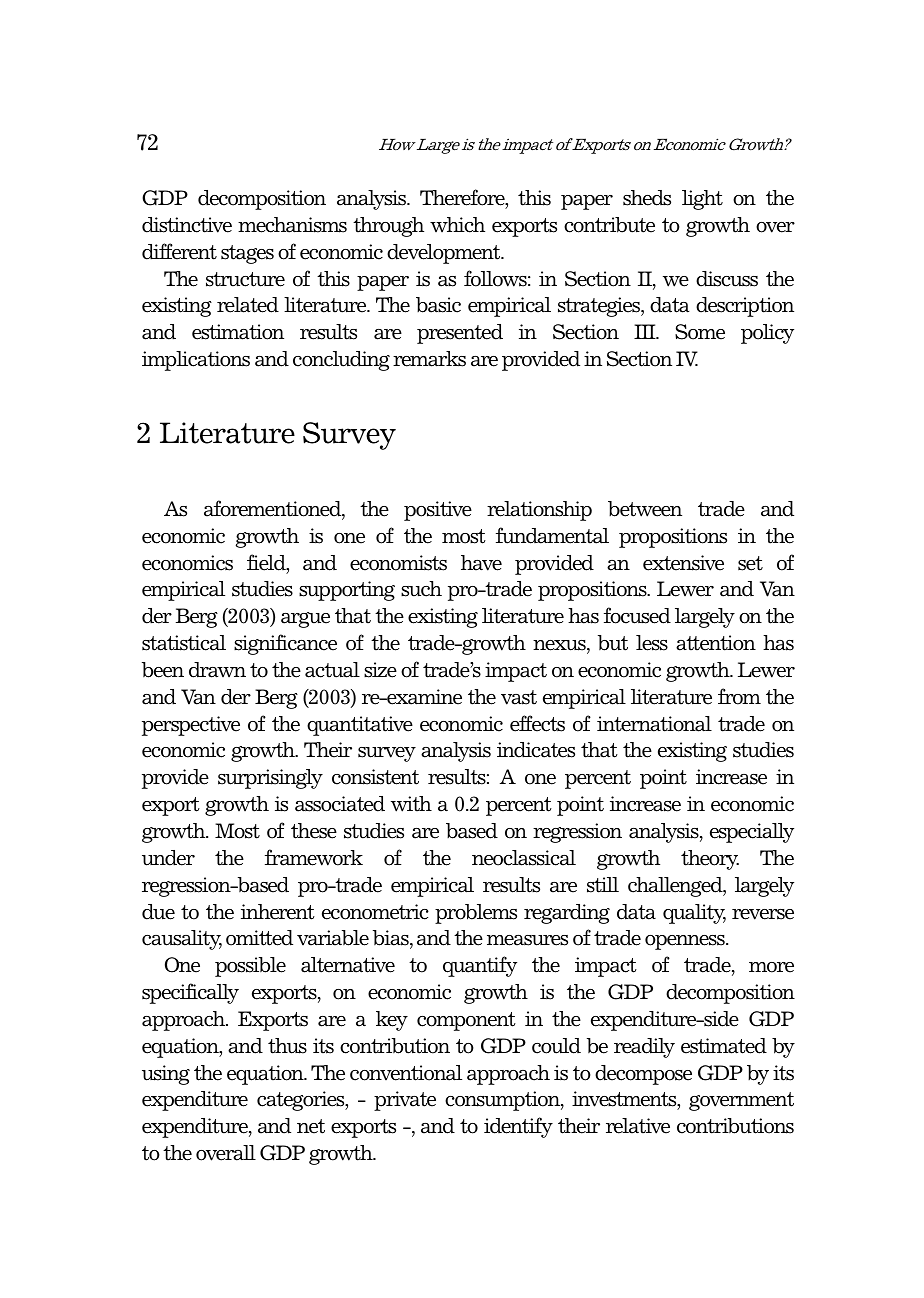  I want to click on using, so click(166, 1075).
